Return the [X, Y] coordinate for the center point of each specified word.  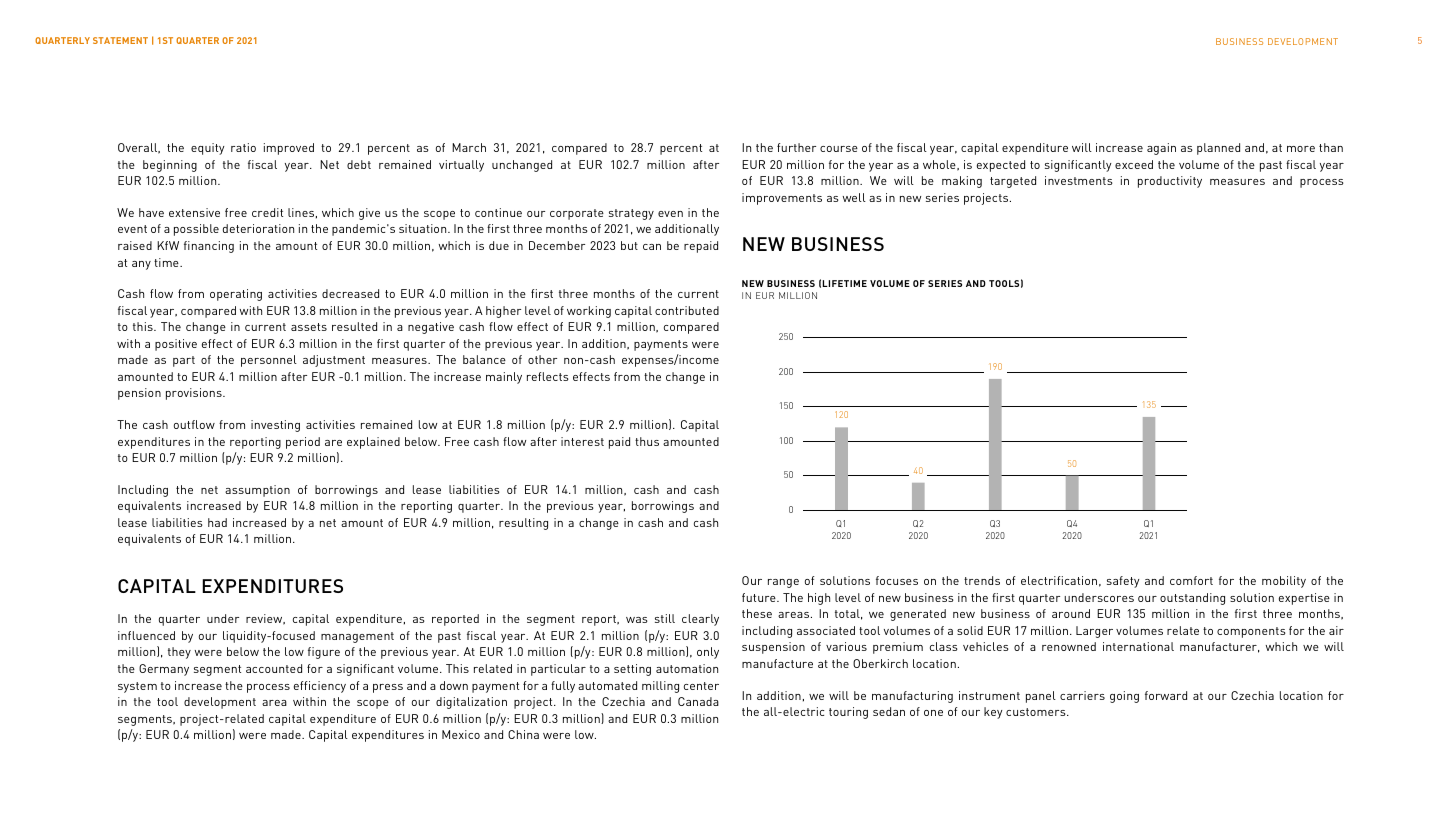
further [796, 147]
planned [1218, 149]
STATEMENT [120, 40]
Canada [698, 701]
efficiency [320, 687]
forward [1166, 695]
